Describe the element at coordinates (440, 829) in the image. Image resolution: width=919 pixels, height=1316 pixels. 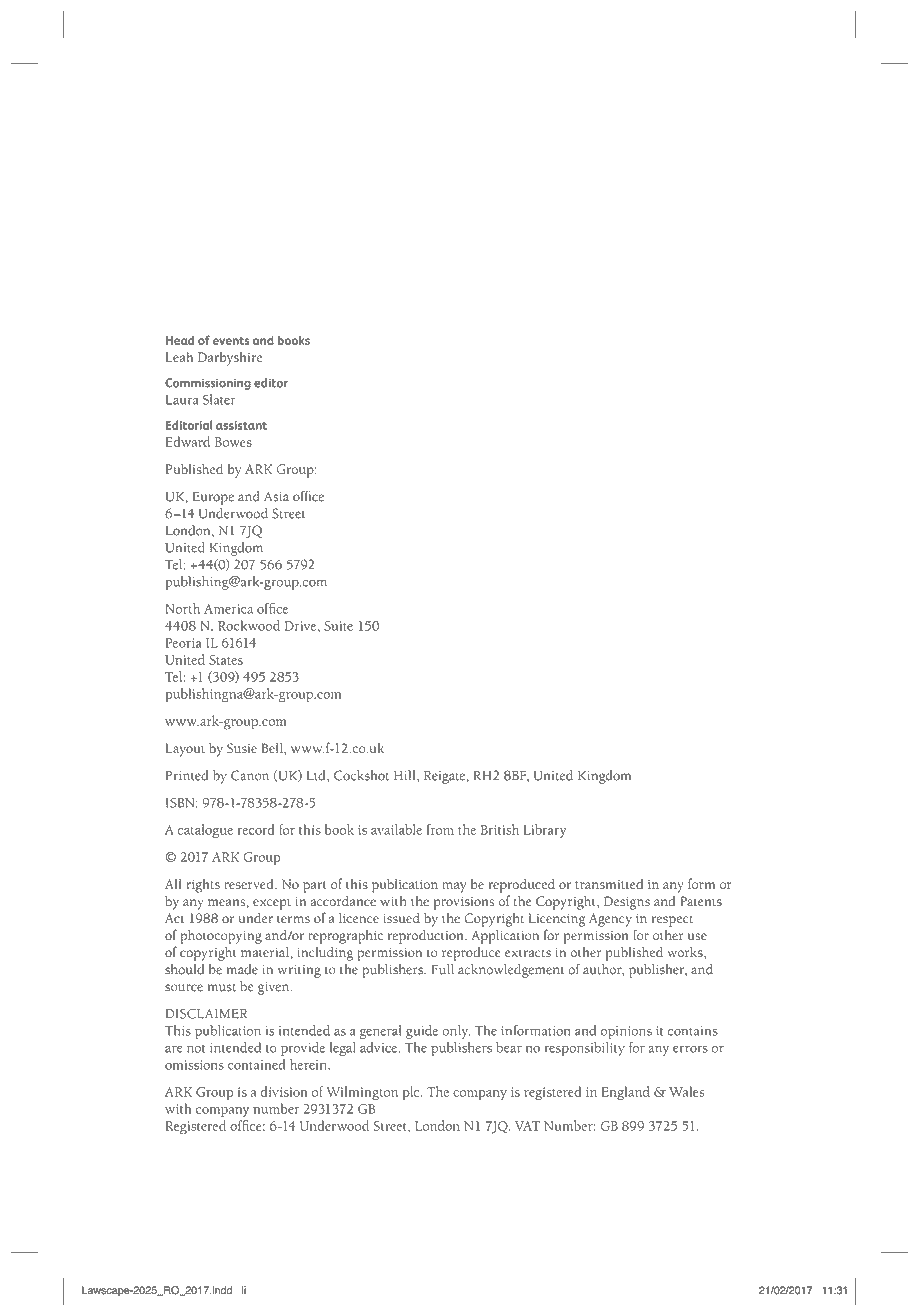
I see `from` at that location.
